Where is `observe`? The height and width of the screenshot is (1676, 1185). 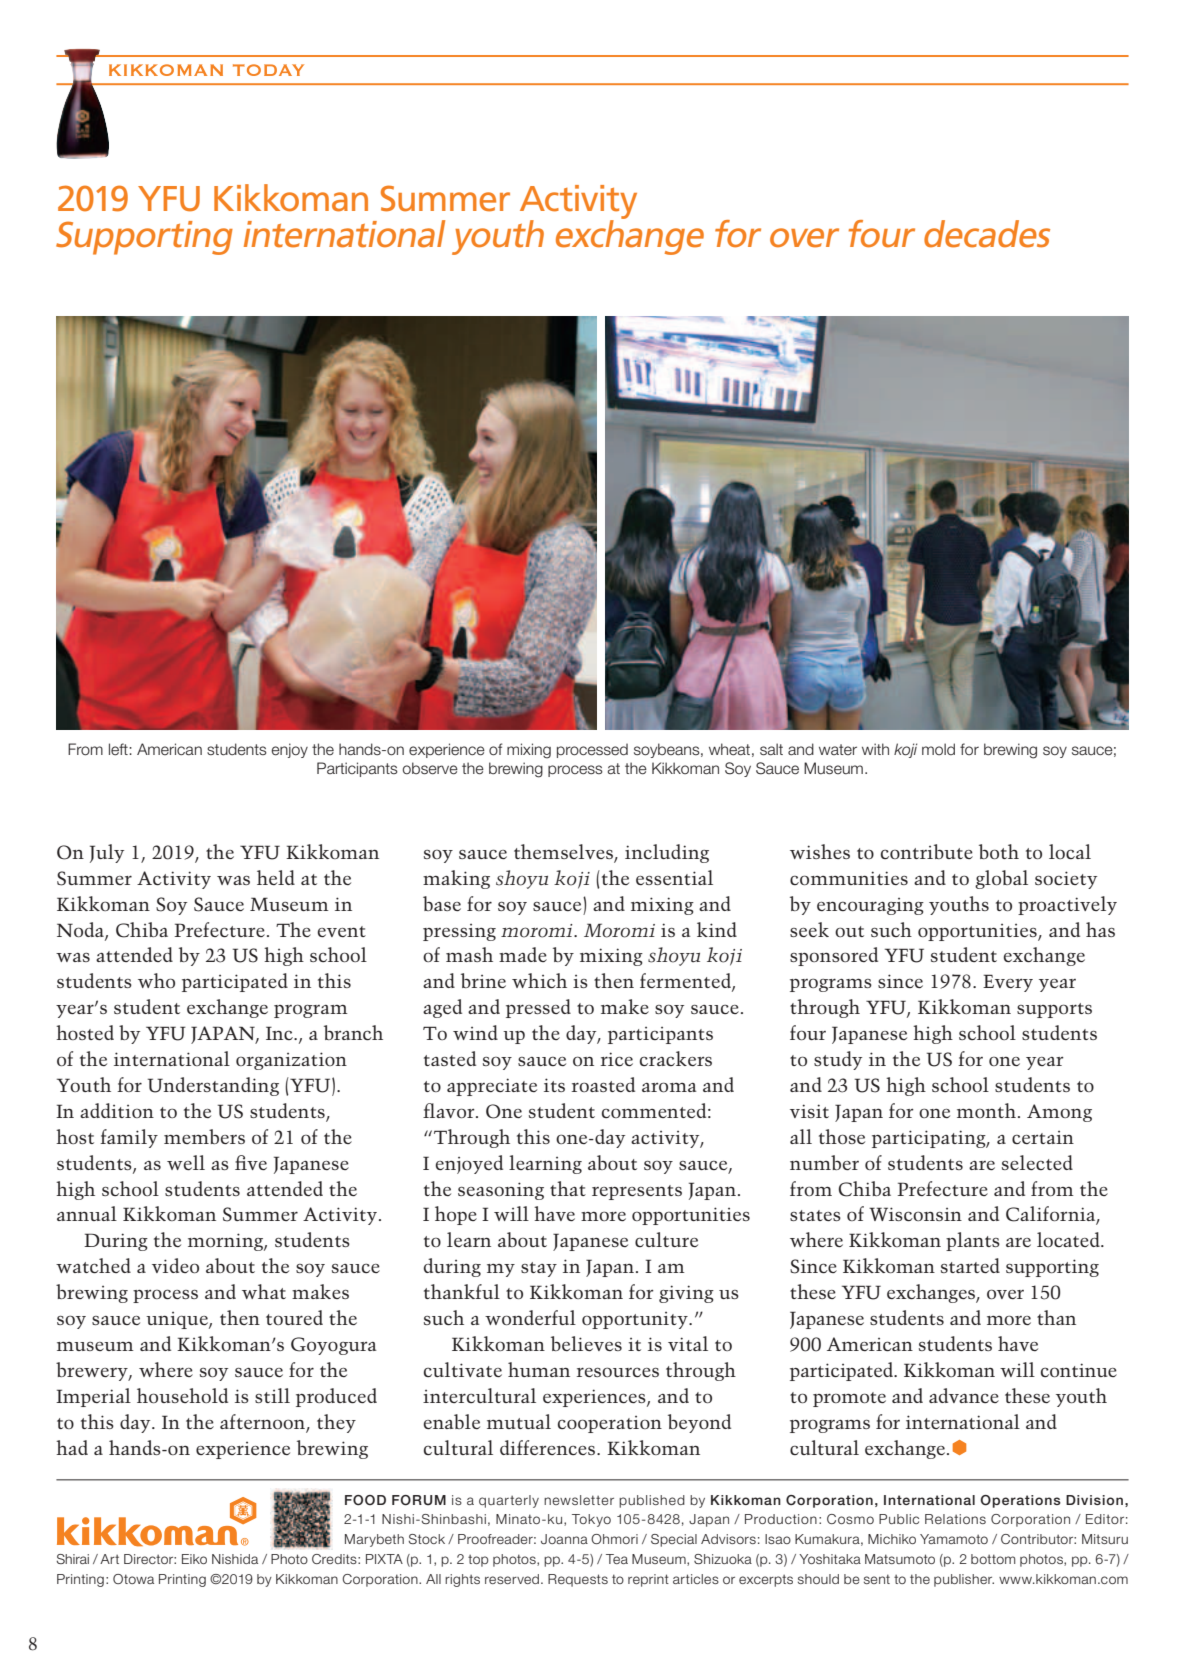 observe is located at coordinates (430, 768).
